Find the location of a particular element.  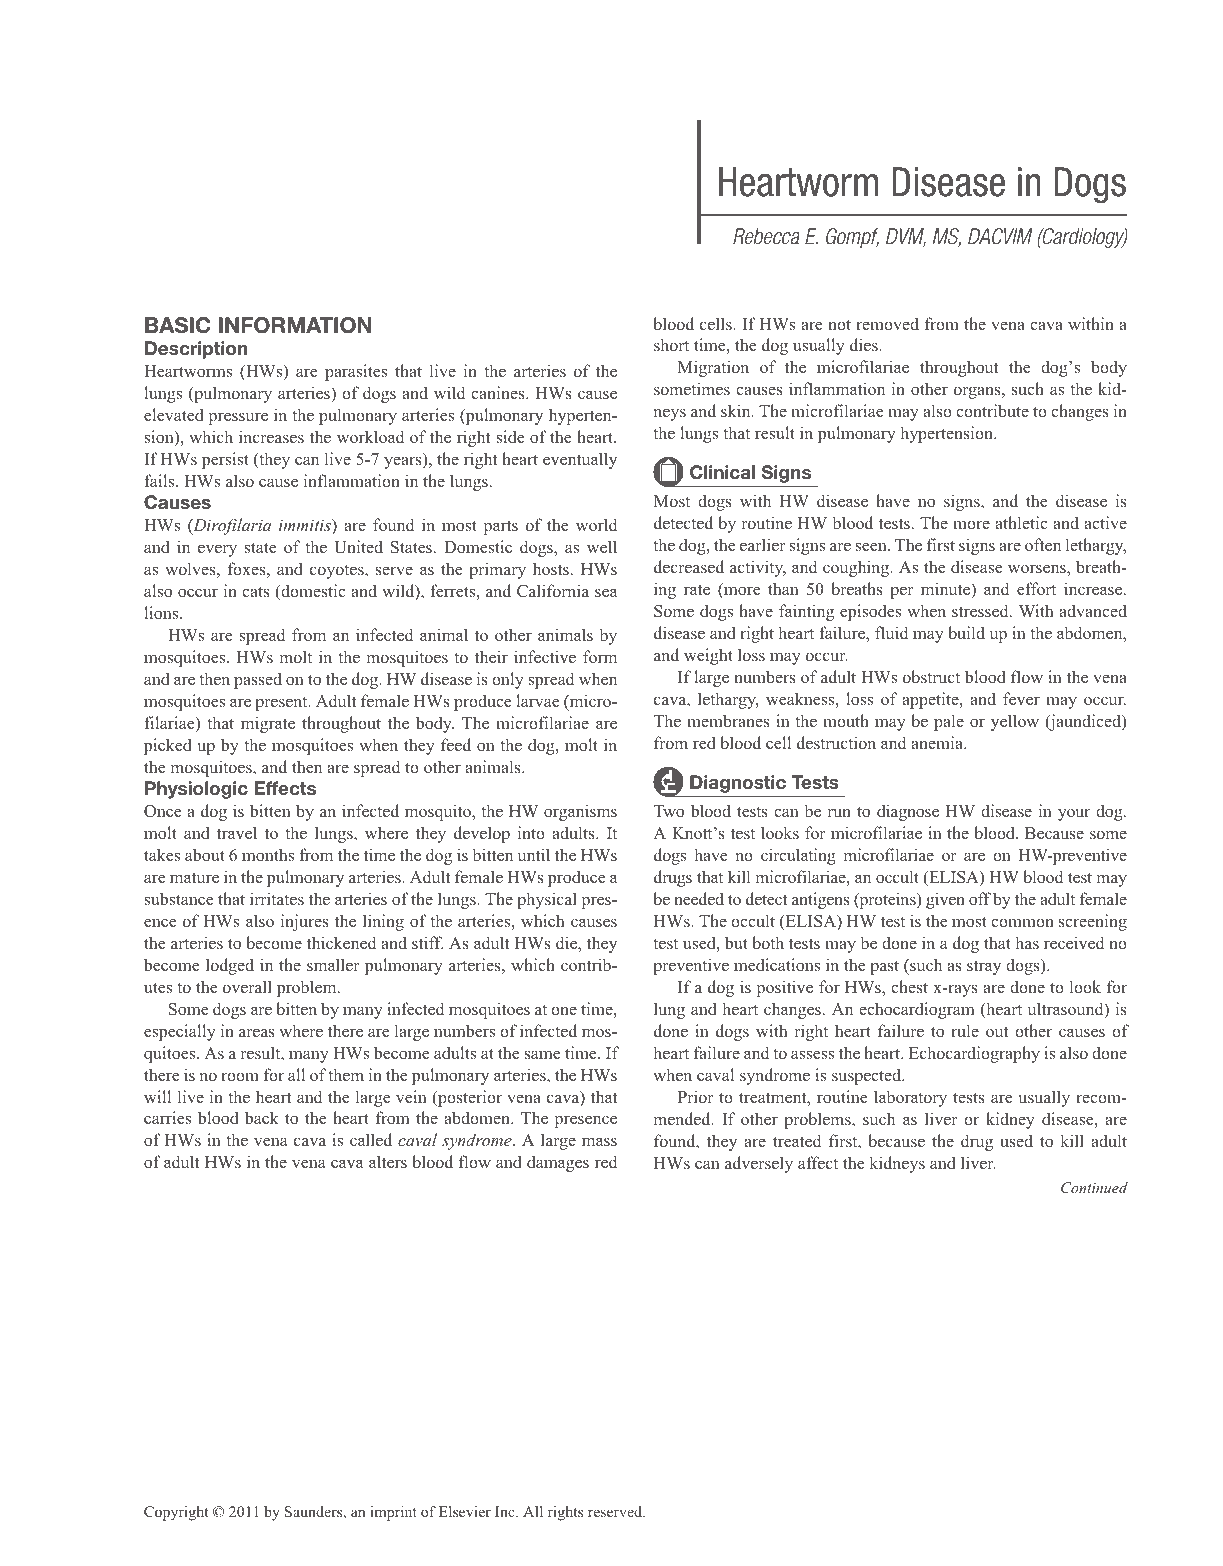

imprint is located at coordinates (393, 1513).
